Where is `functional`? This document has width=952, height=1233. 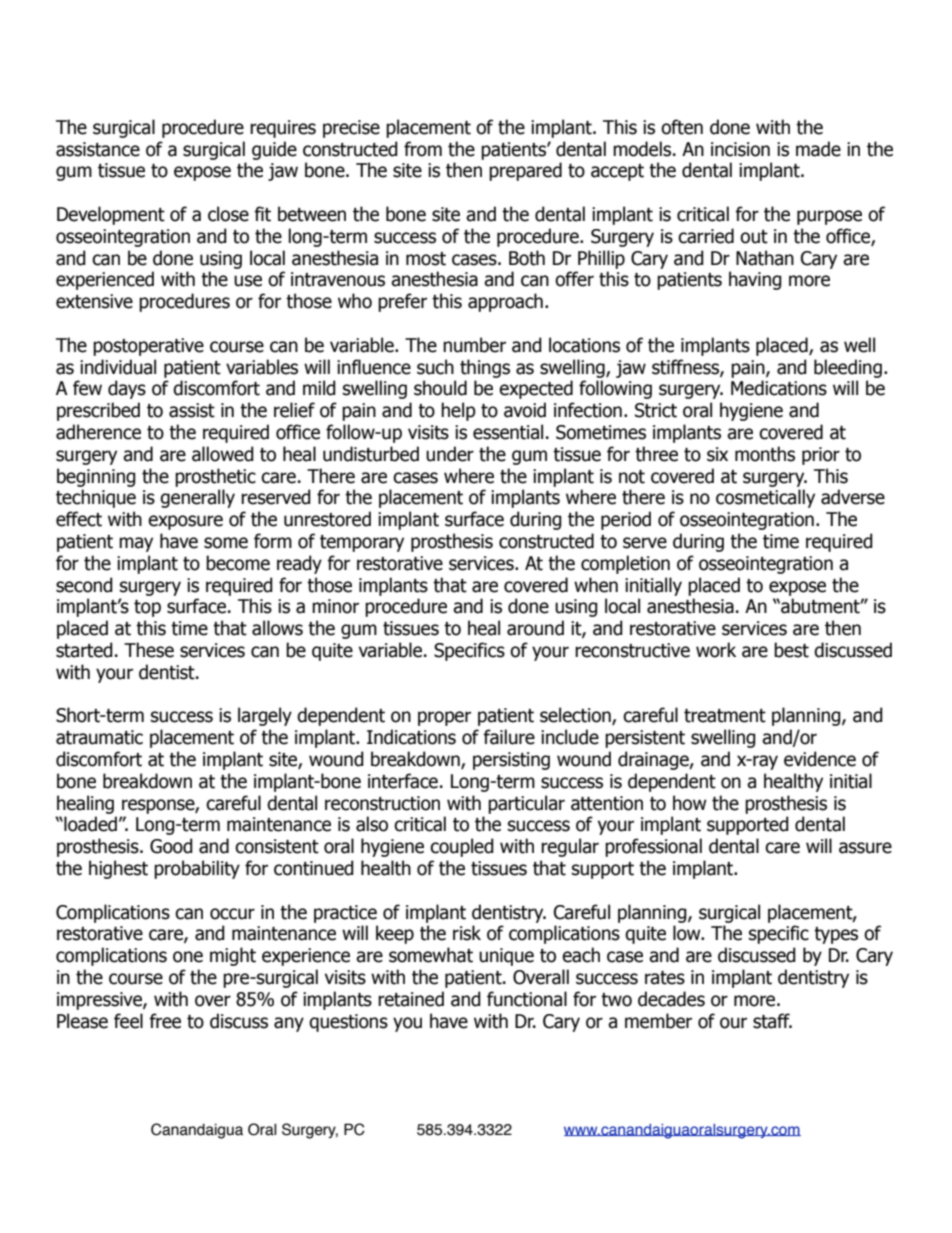 functional is located at coordinates (527, 999).
